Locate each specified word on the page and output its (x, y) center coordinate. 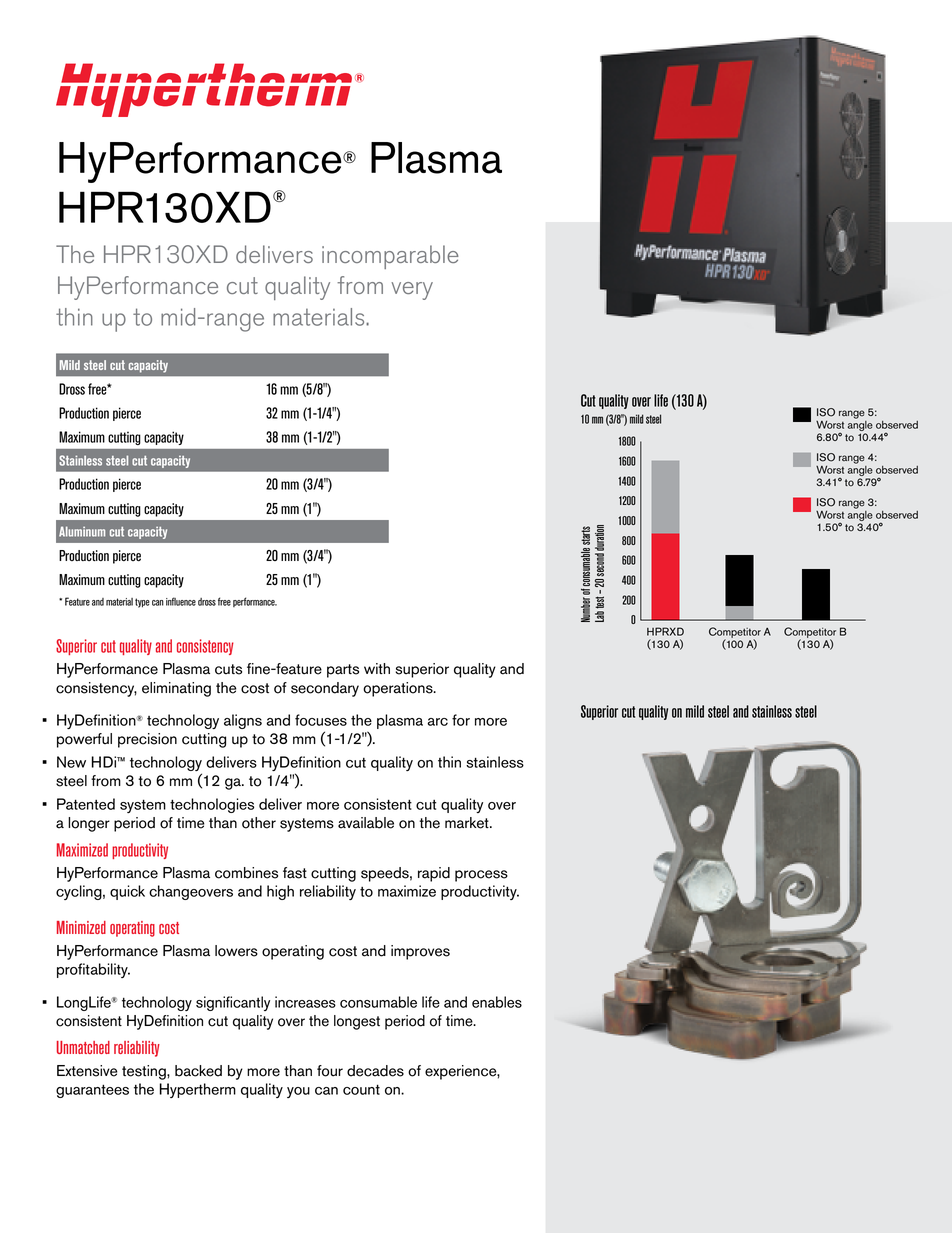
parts (343, 671)
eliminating (176, 689)
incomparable (390, 257)
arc (437, 722)
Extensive (87, 1071)
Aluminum (82, 531)
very (412, 291)
